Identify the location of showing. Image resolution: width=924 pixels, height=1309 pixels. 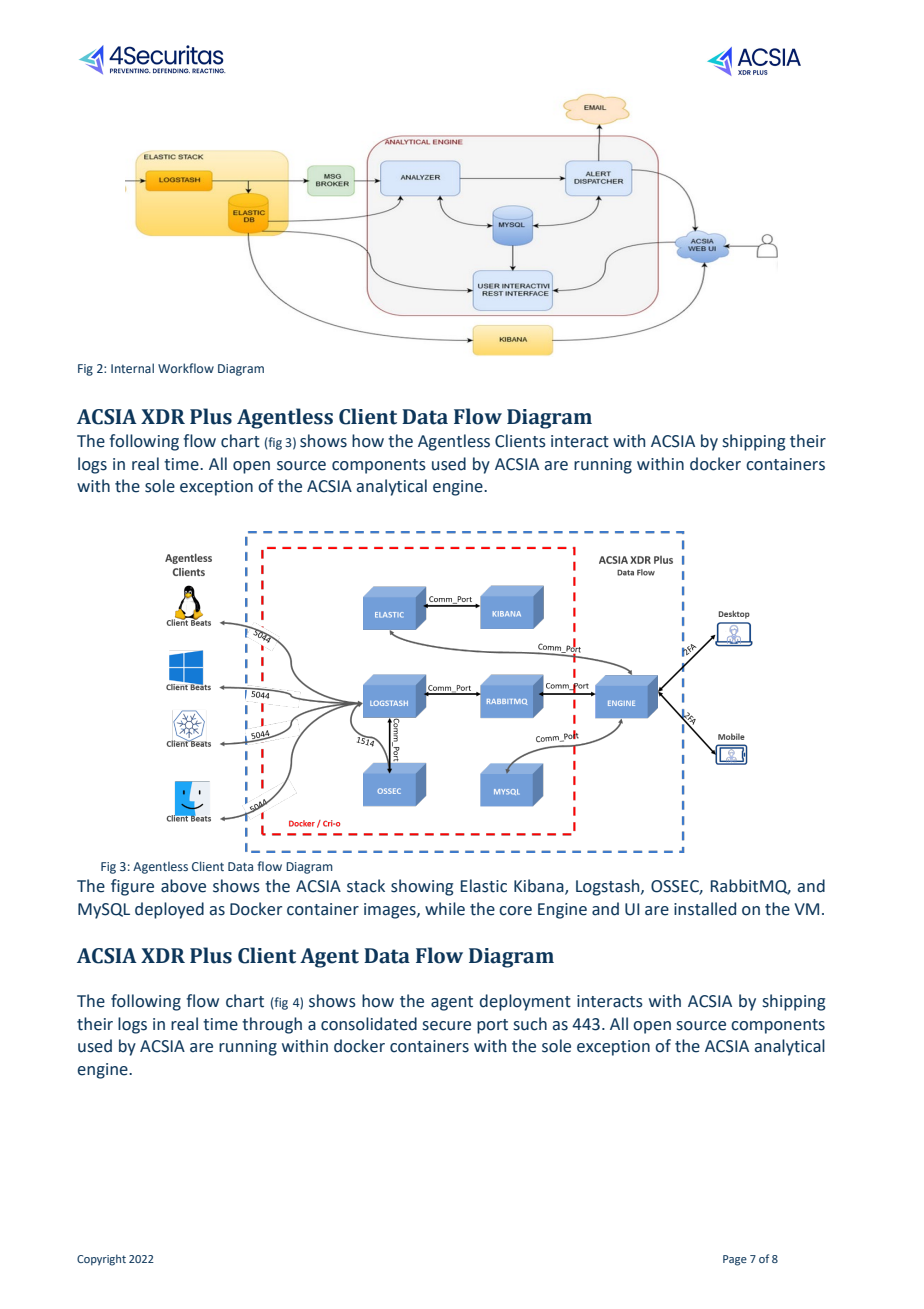
(422, 887).
